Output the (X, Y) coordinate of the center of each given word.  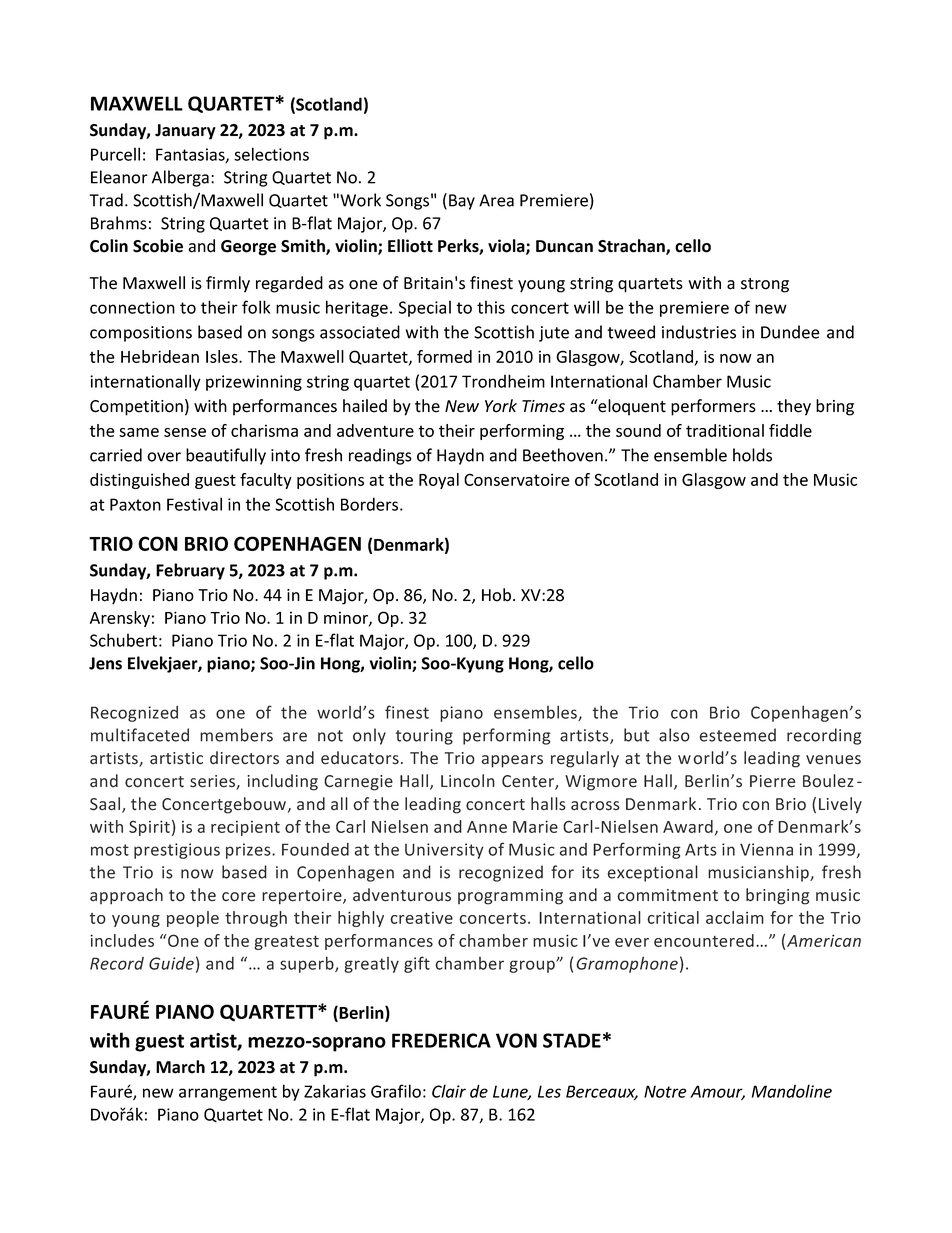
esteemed (738, 735)
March (180, 1067)
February (190, 571)
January (185, 132)
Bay (462, 202)
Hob (496, 595)
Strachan (632, 247)
